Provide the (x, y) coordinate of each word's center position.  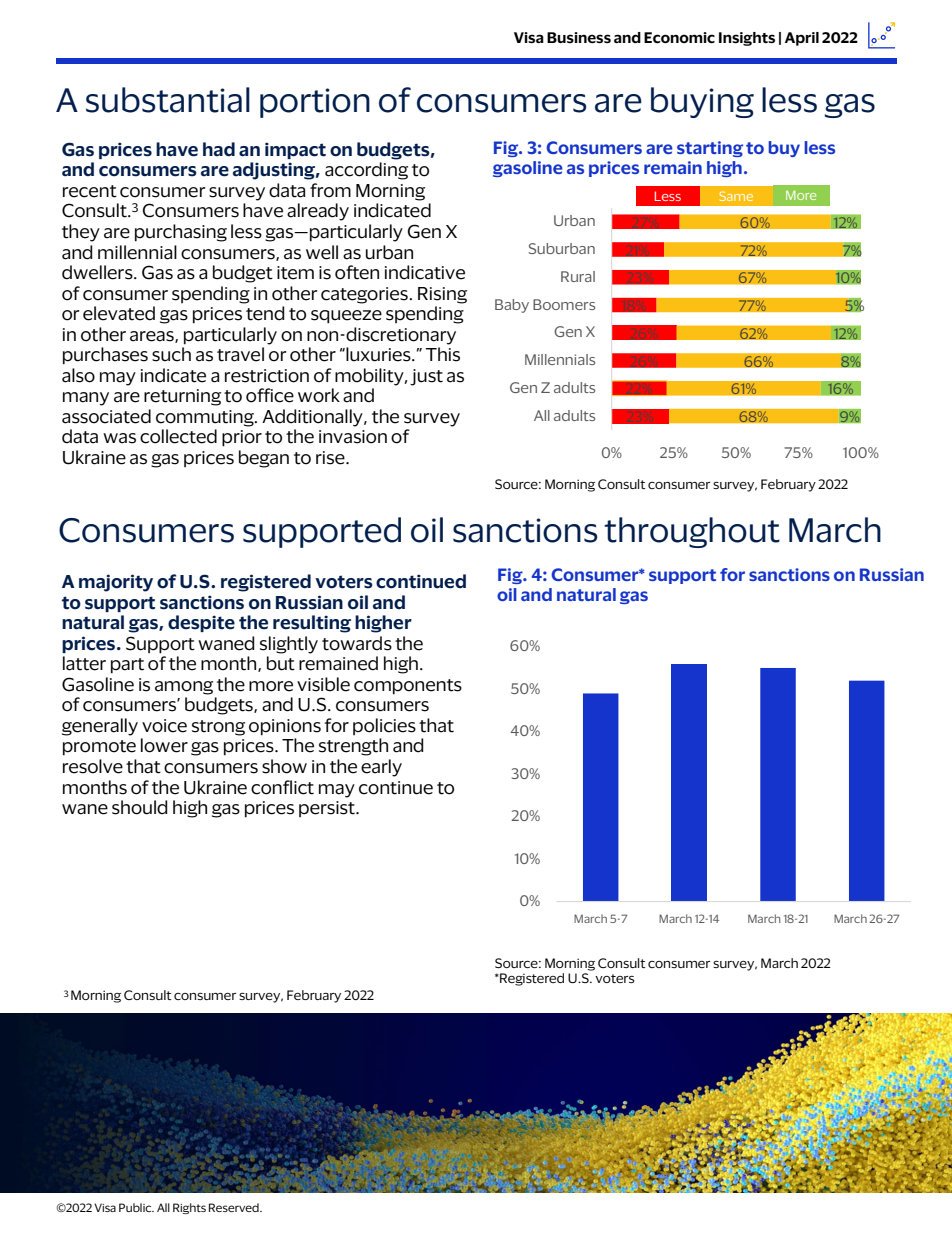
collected (178, 436)
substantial (168, 100)
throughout (692, 532)
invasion (353, 437)
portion (315, 103)
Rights (189, 1208)
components (408, 687)
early (381, 768)
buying (702, 102)
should (139, 807)
